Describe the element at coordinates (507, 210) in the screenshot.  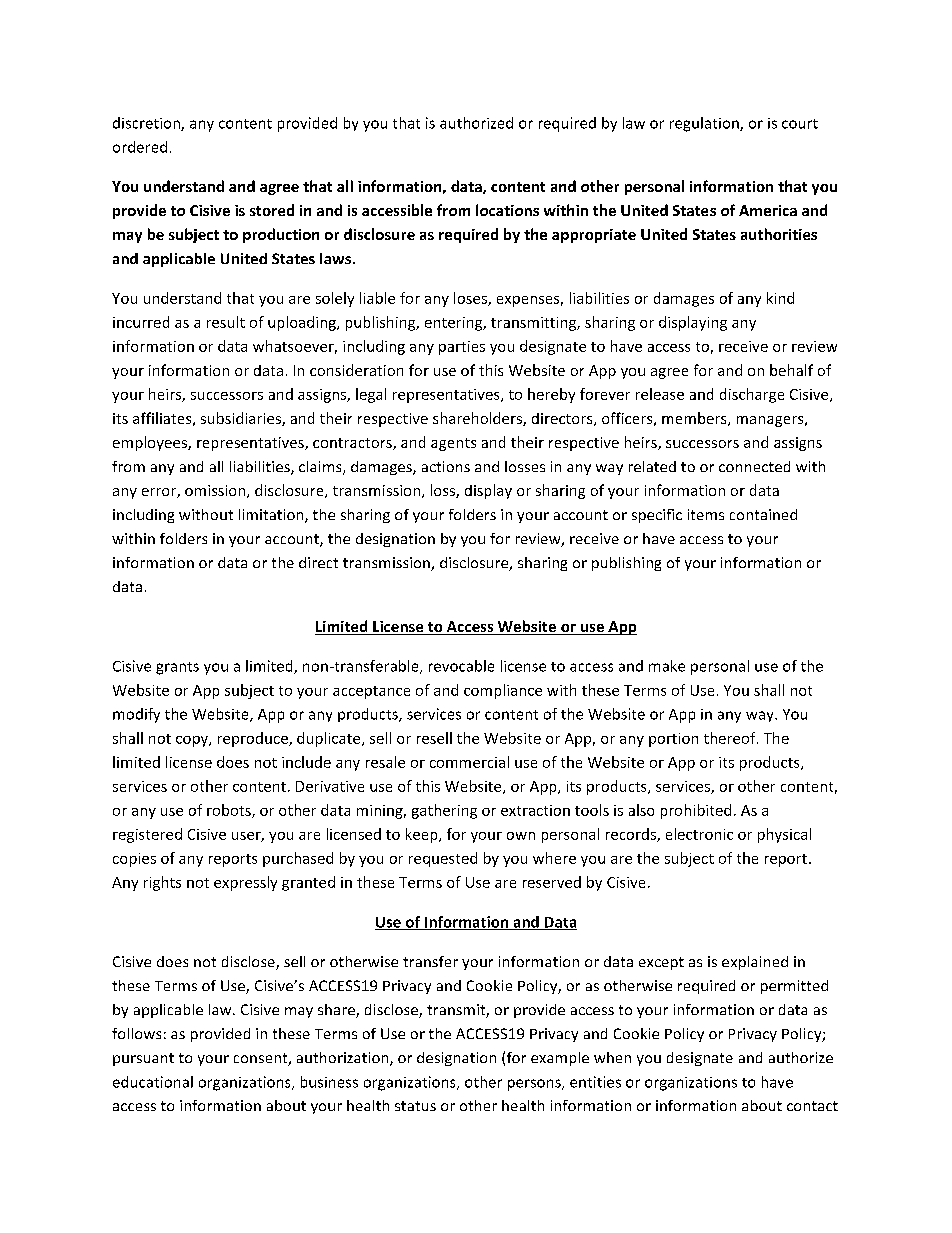
I see `locations` at that location.
